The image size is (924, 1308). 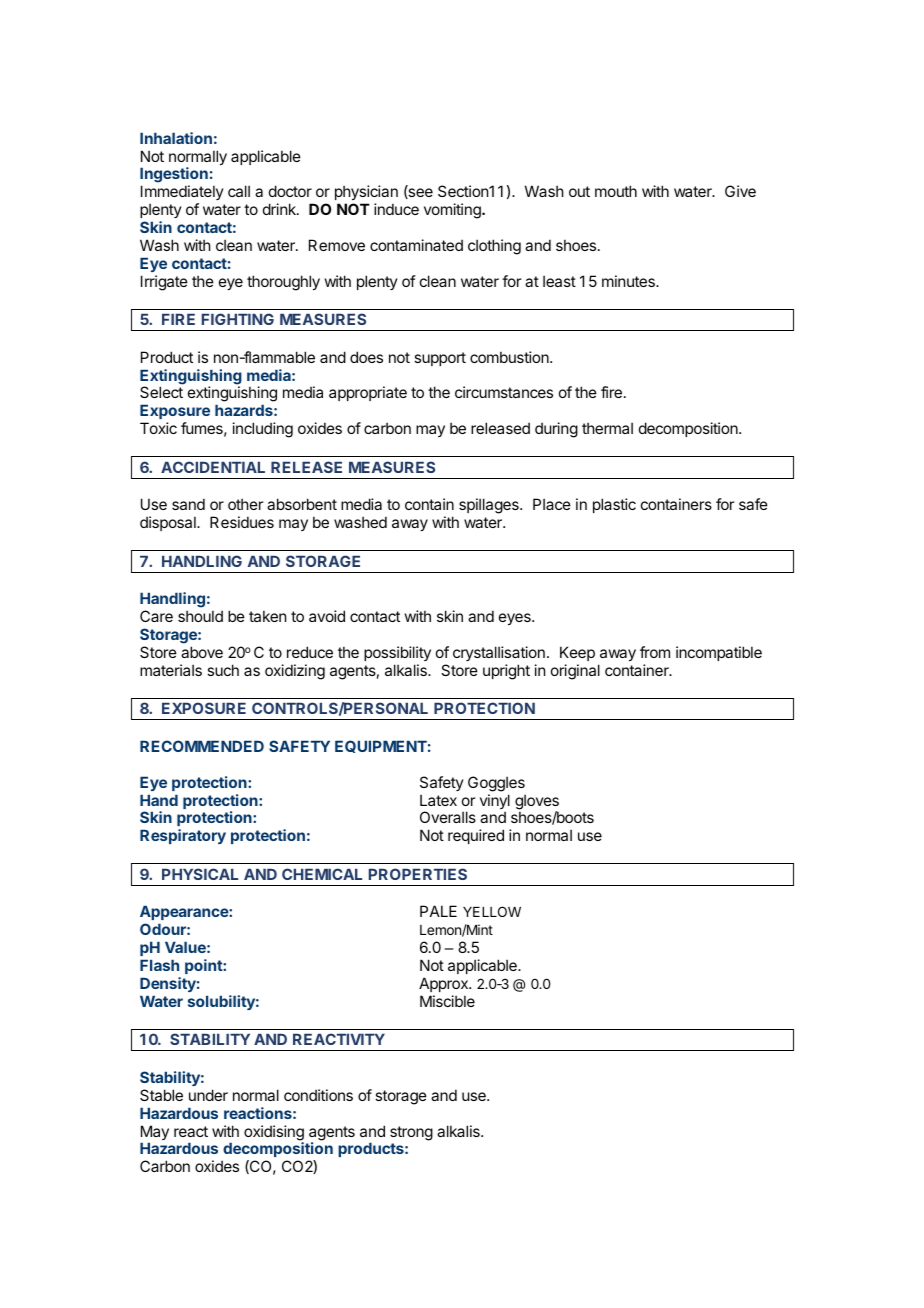 I want to click on FIGHTING, so click(x=238, y=319).
